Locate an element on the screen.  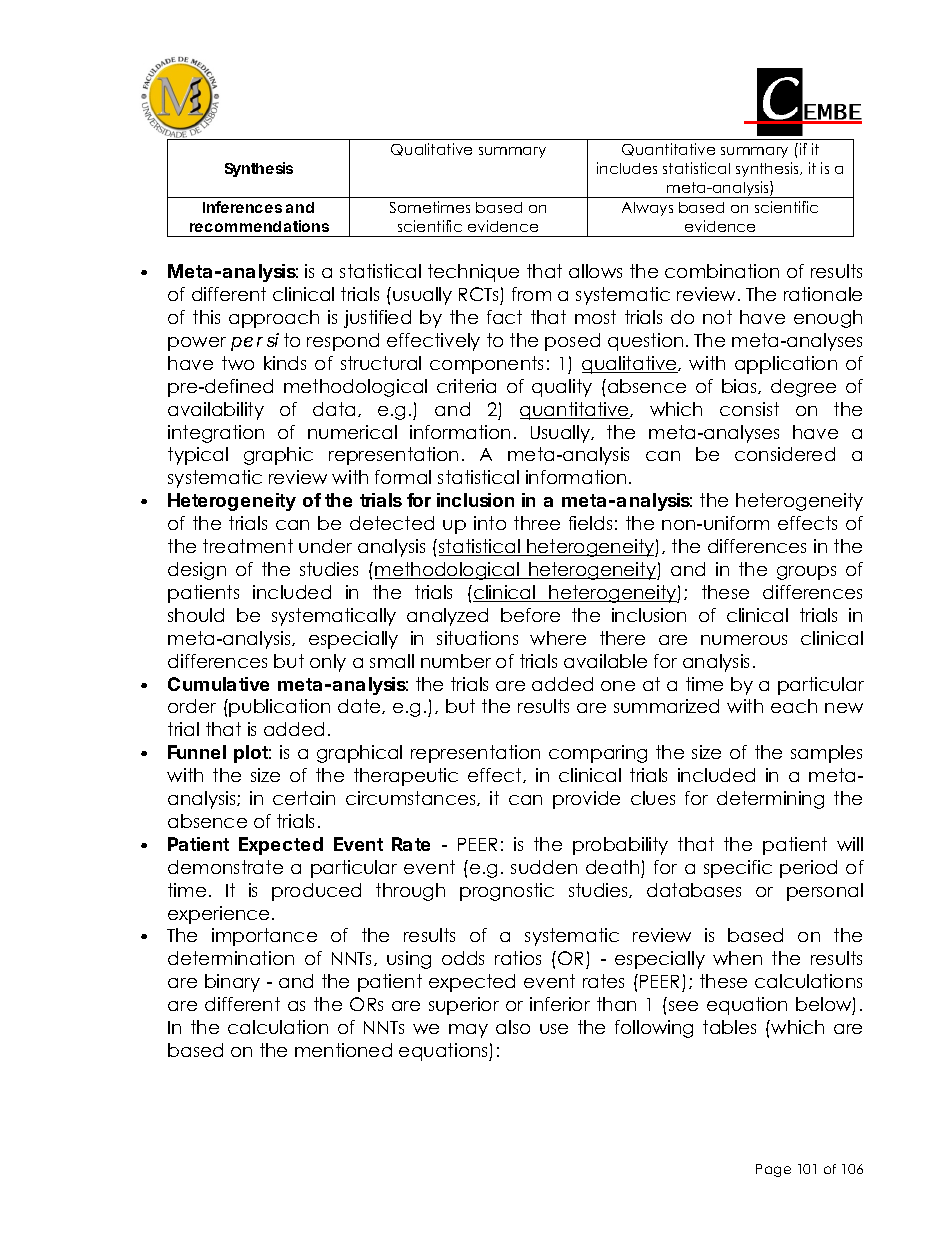
determining is located at coordinates (770, 800).
